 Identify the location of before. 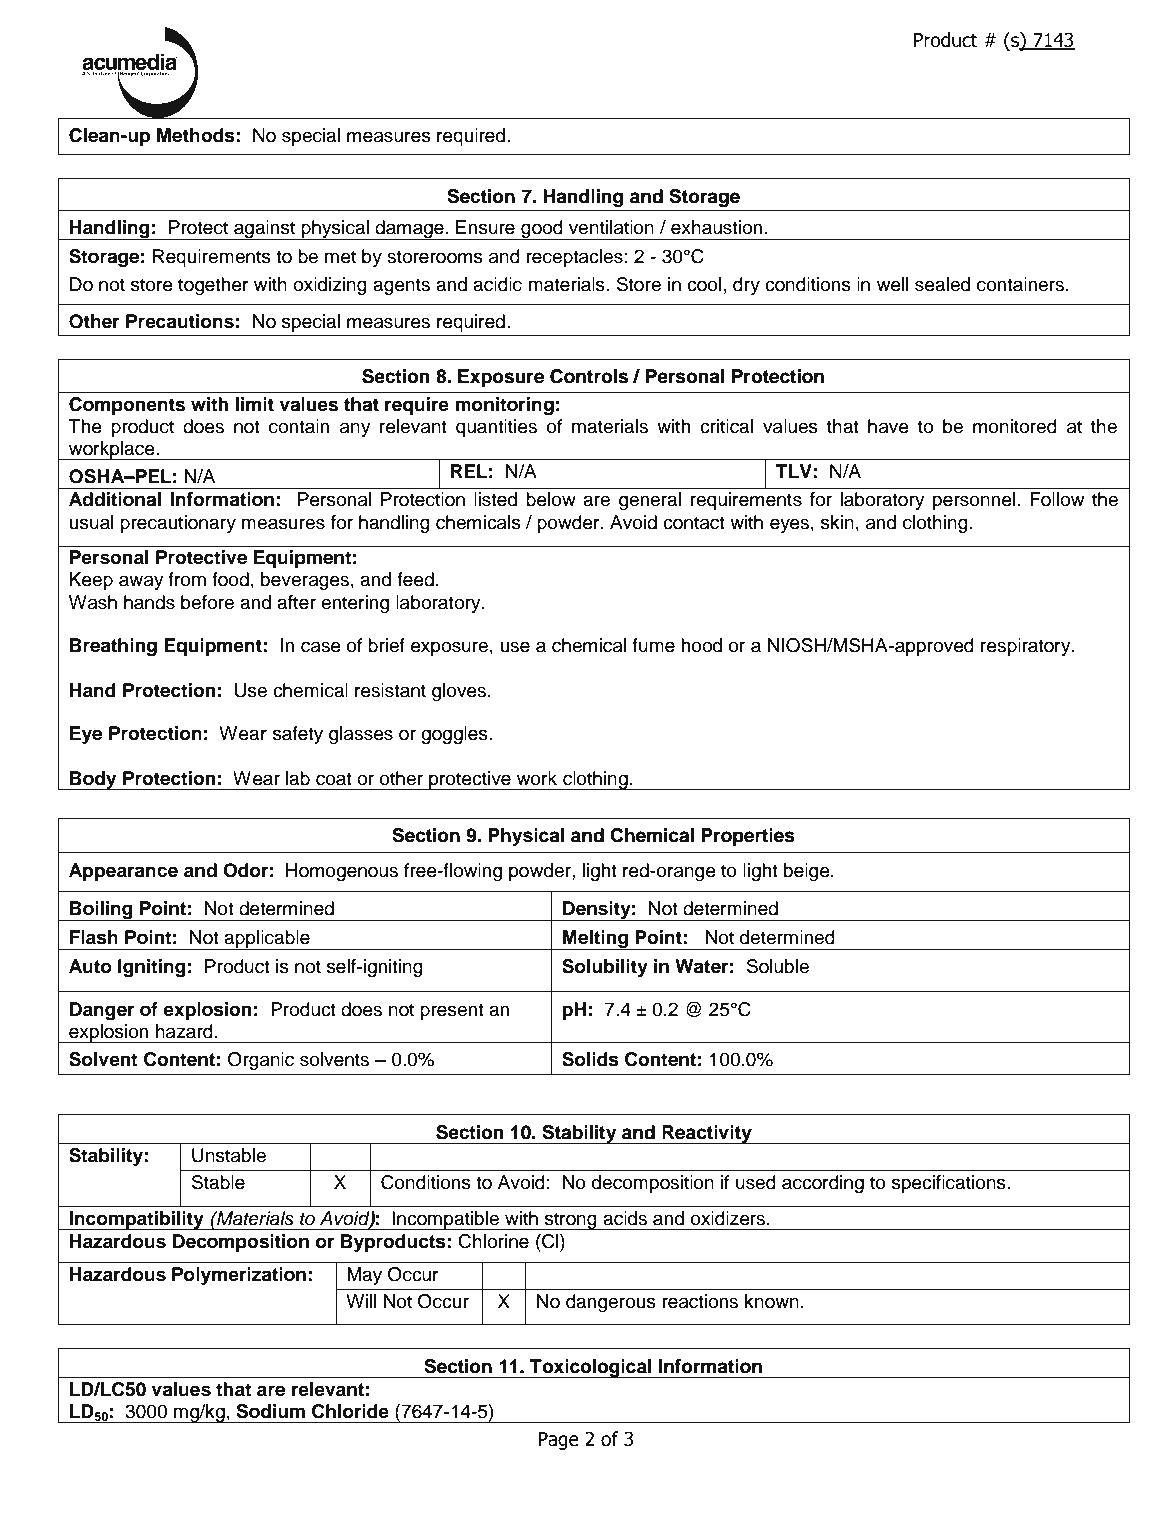
(207, 602).
